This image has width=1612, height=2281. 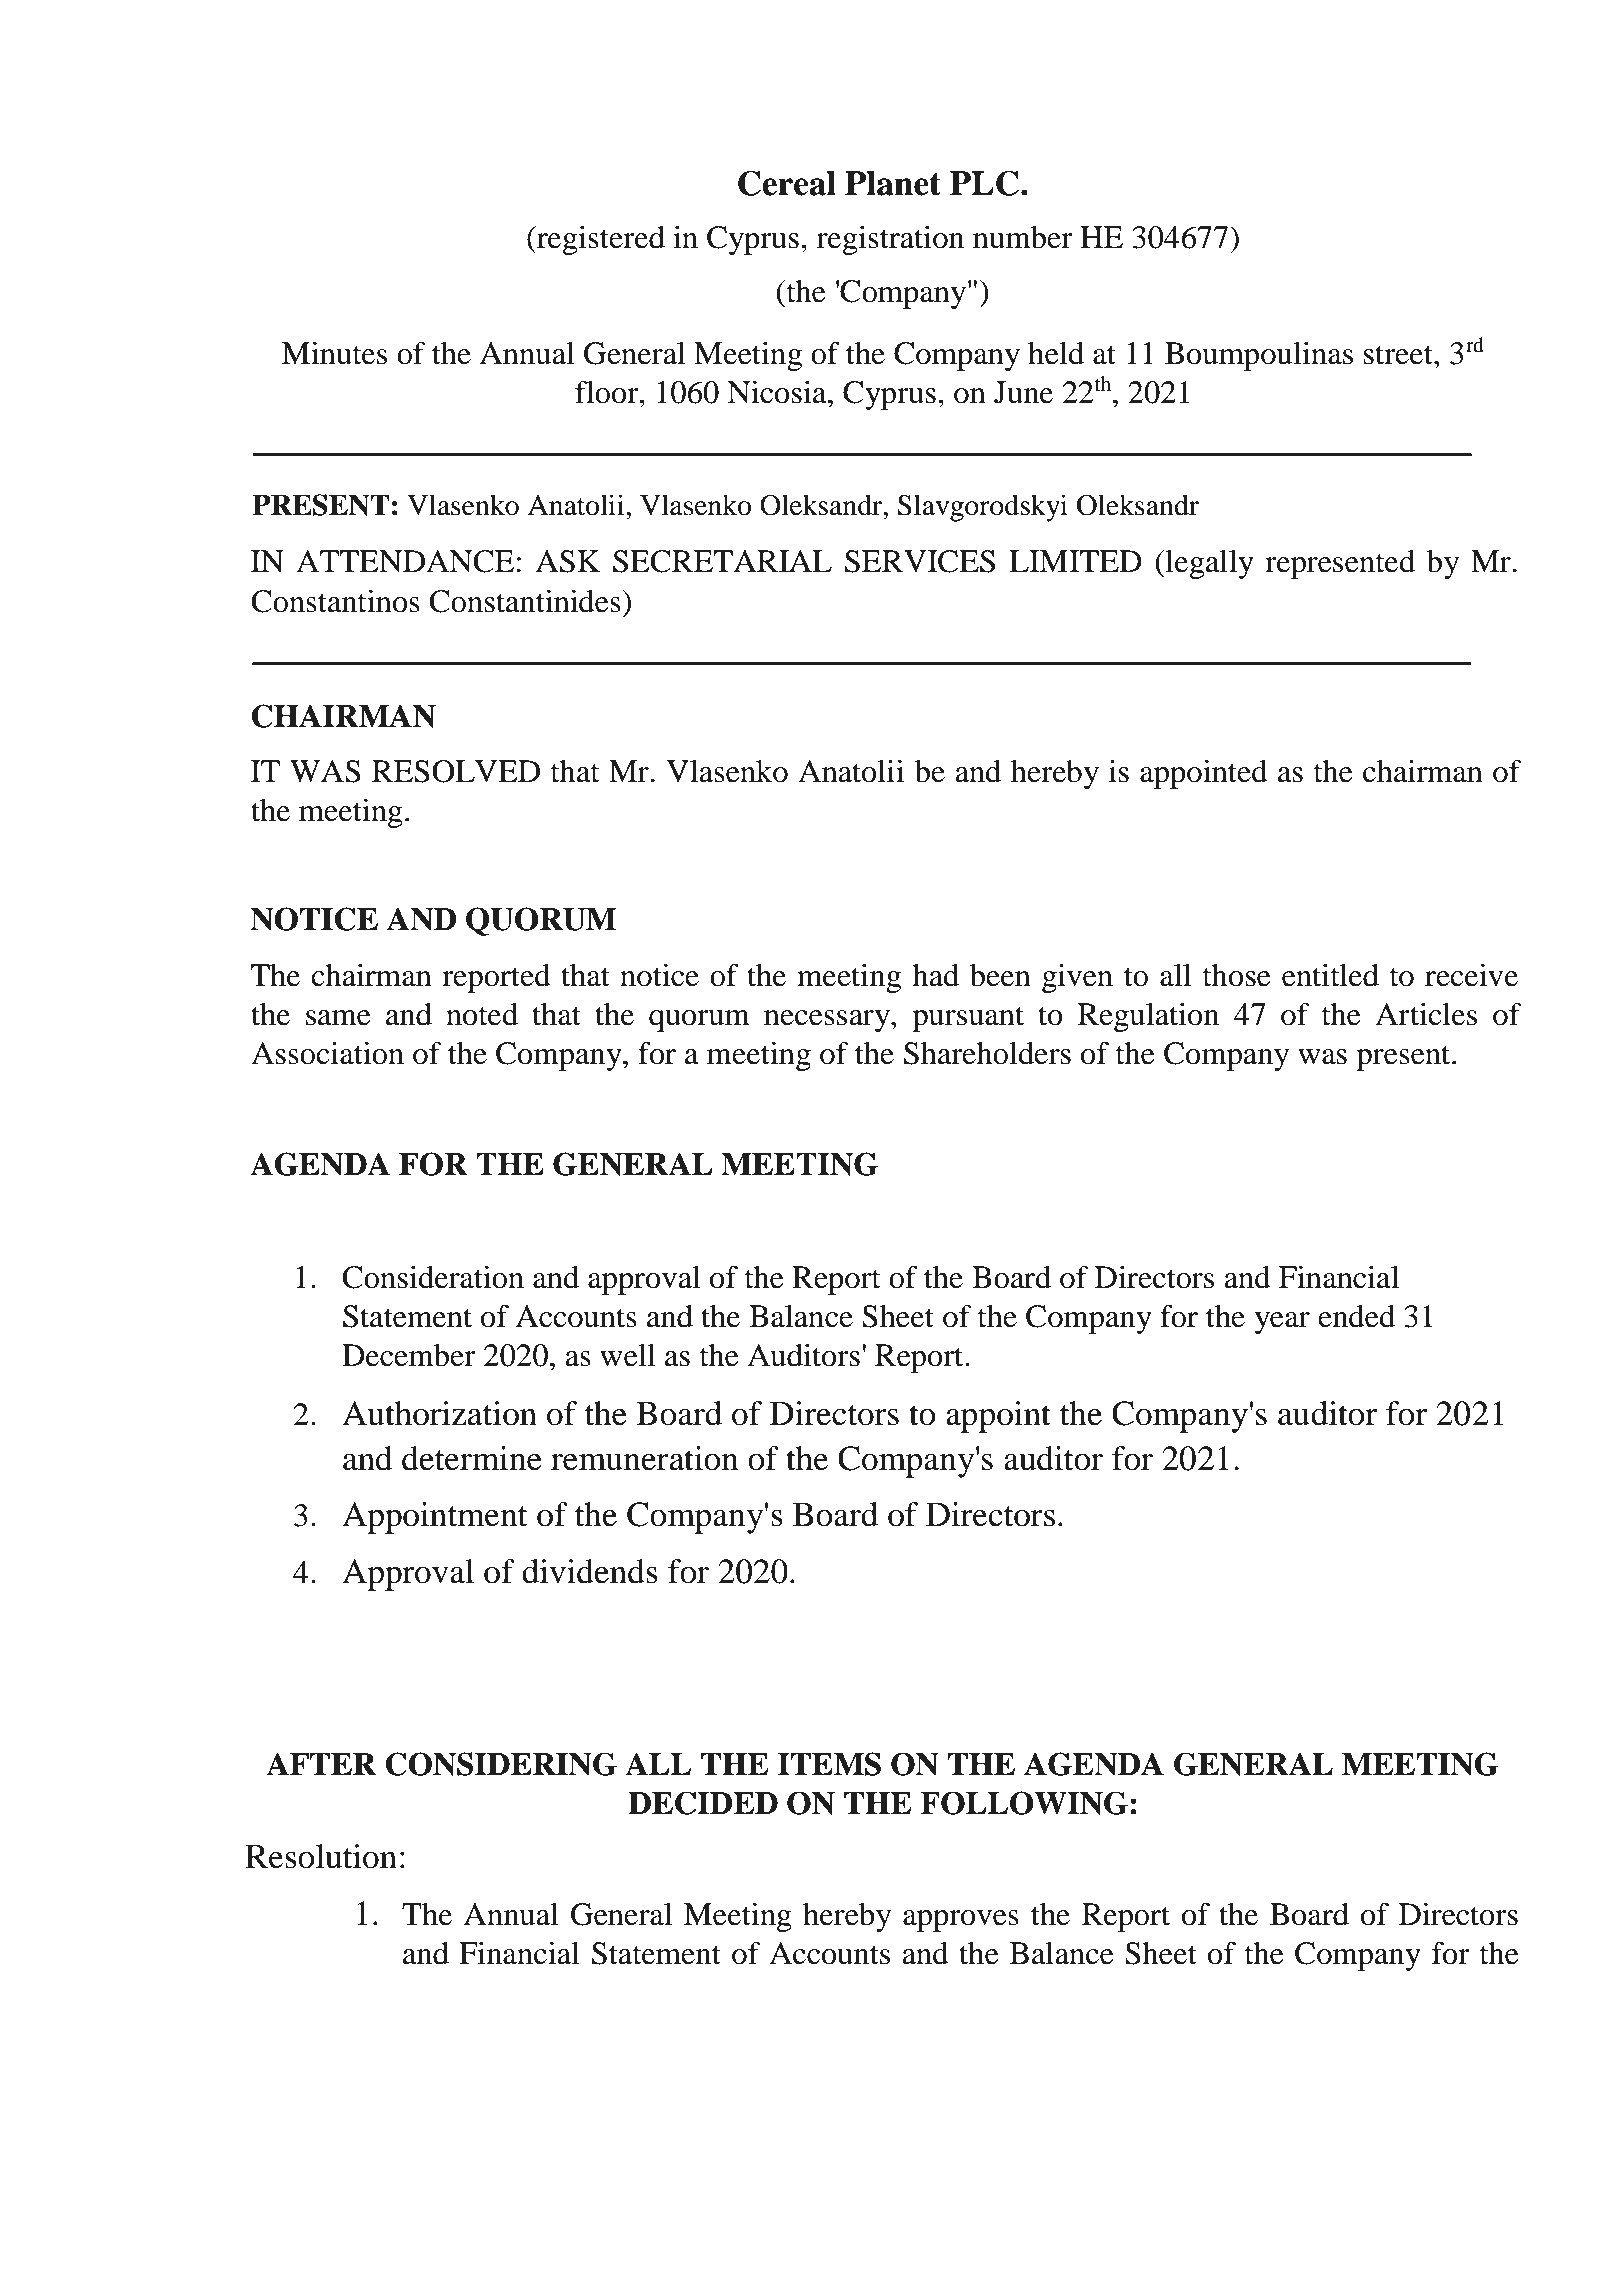 I want to click on determine, so click(x=472, y=1458).
